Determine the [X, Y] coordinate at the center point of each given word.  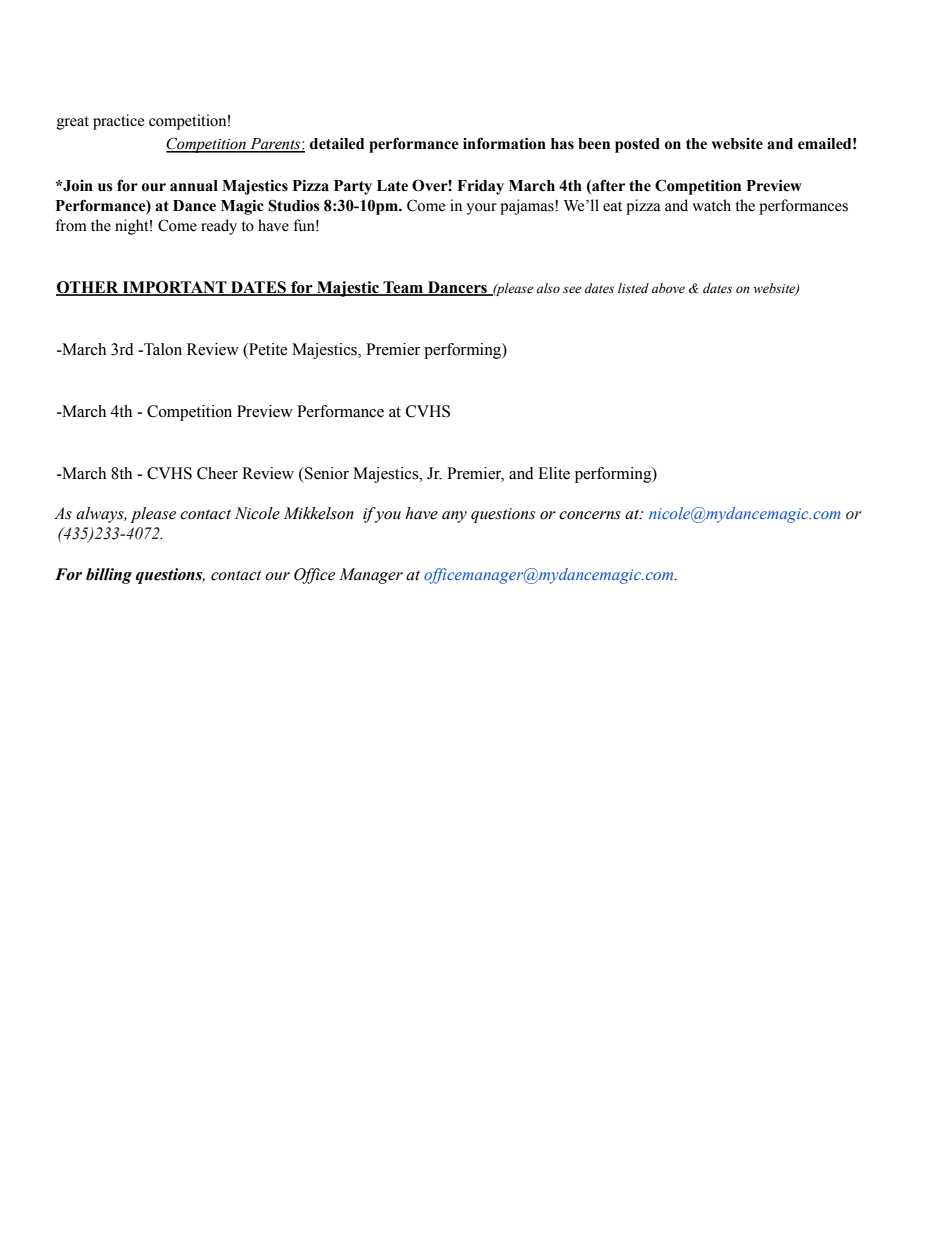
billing [109, 576]
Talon [162, 349]
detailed [337, 144]
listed [633, 288]
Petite [267, 350]
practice [118, 122]
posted [637, 145]
